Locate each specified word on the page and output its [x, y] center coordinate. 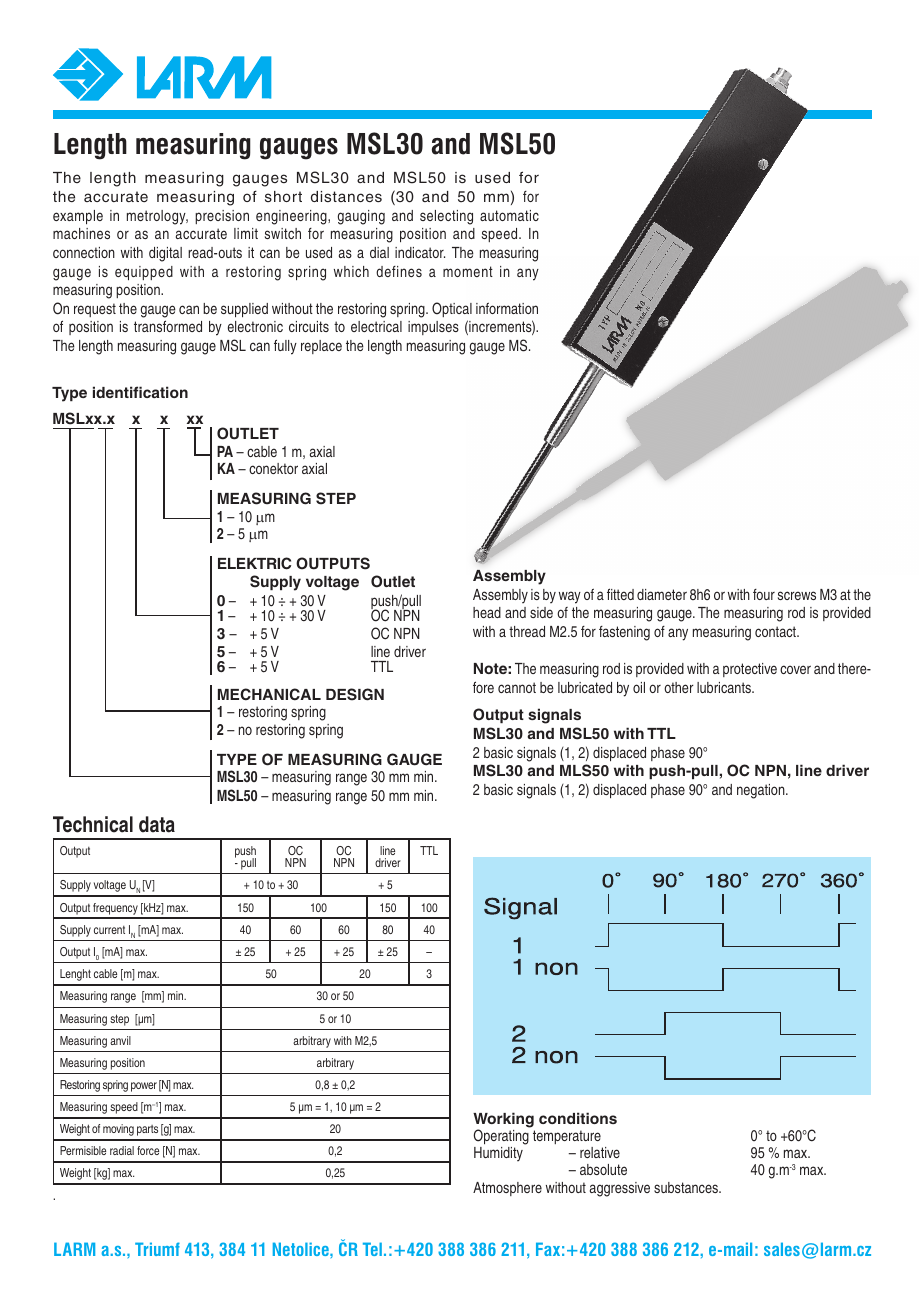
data [157, 824]
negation [762, 791]
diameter [662, 594]
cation [165, 392]
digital [165, 254]
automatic [509, 215]
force [148, 1150]
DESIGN [355, 694]
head [487, 612]
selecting [446, 217]
